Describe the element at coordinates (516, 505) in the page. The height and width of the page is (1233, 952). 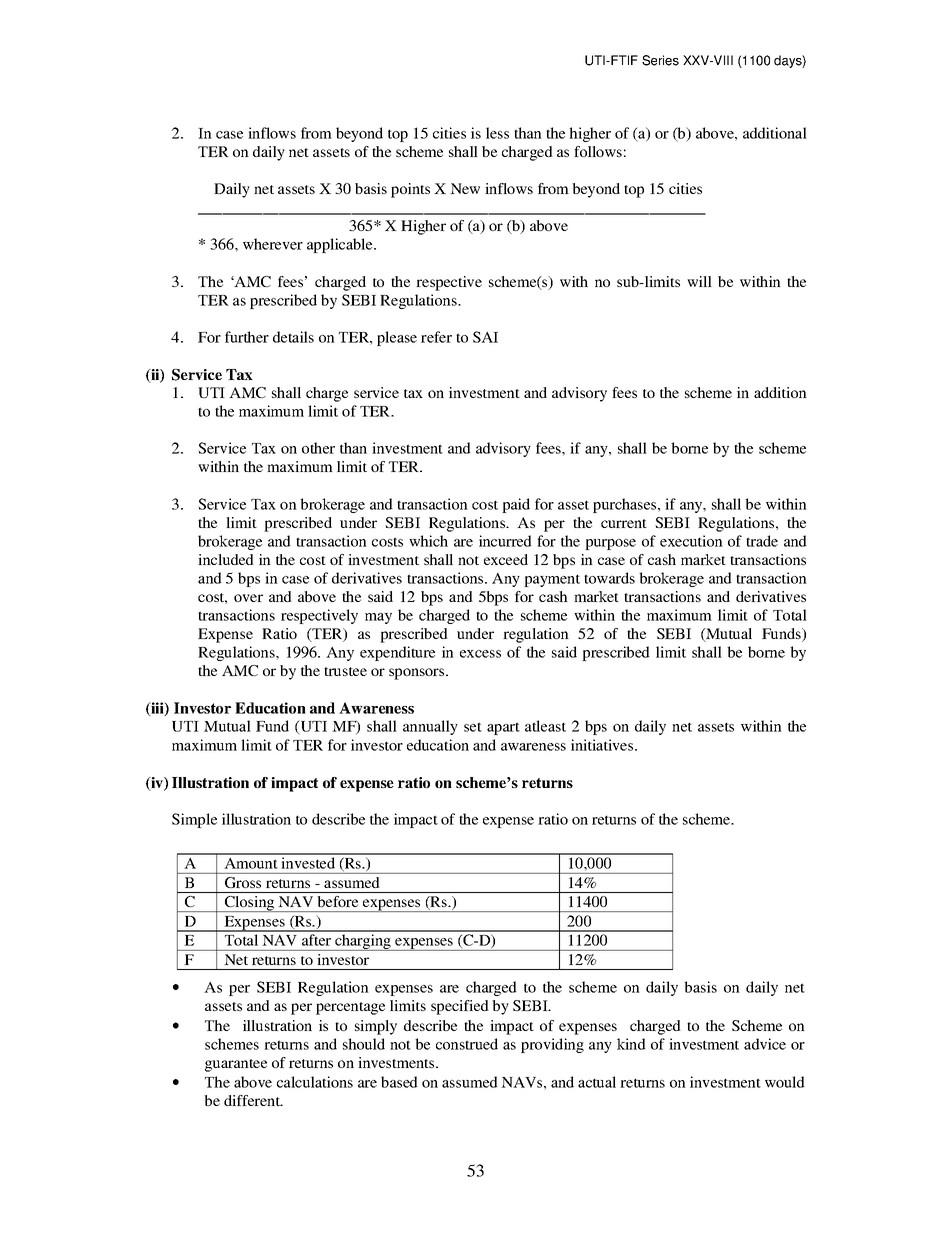
I see `paid` at that location.
